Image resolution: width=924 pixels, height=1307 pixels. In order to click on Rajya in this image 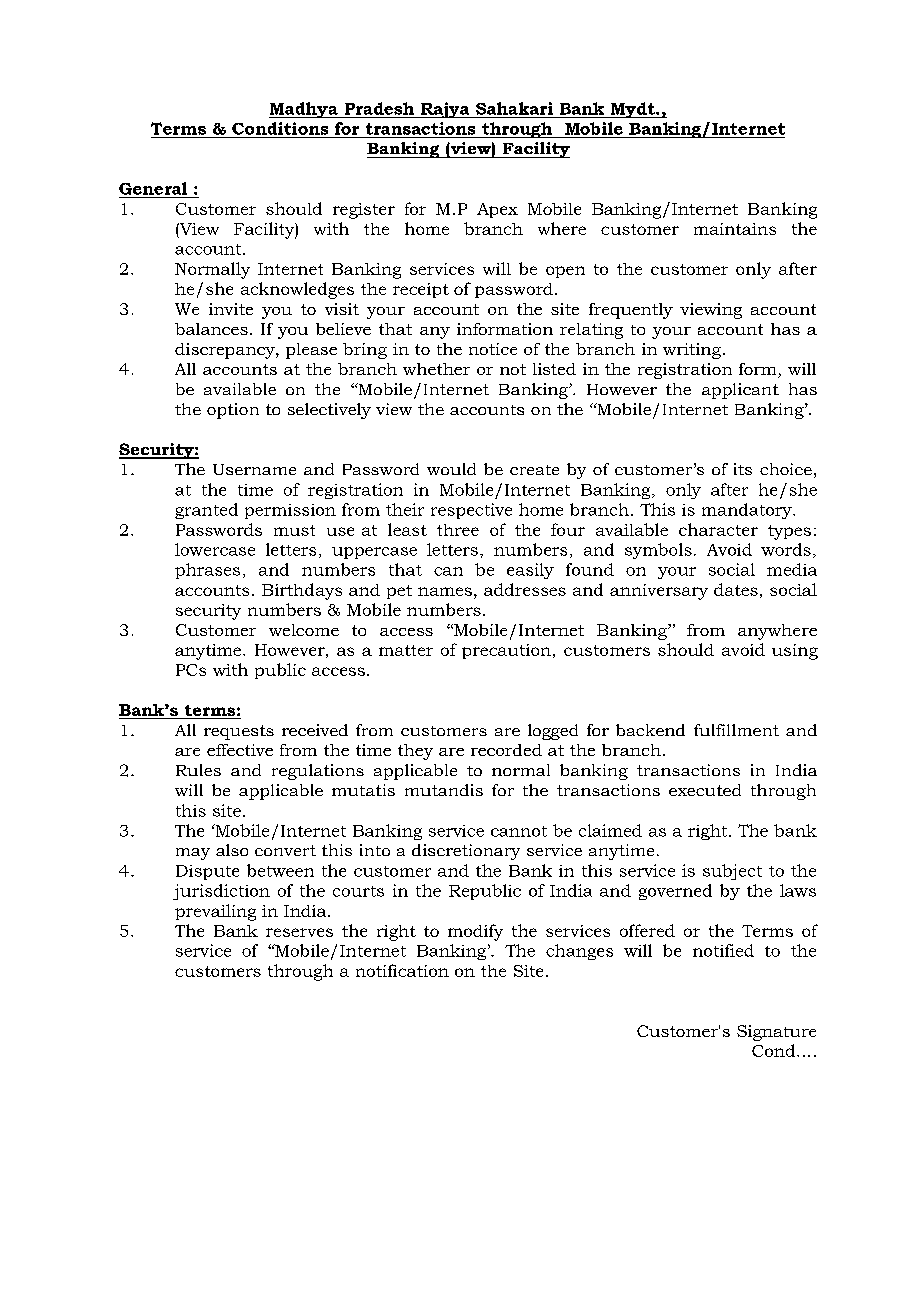, I will do `click(445, 110)`.
